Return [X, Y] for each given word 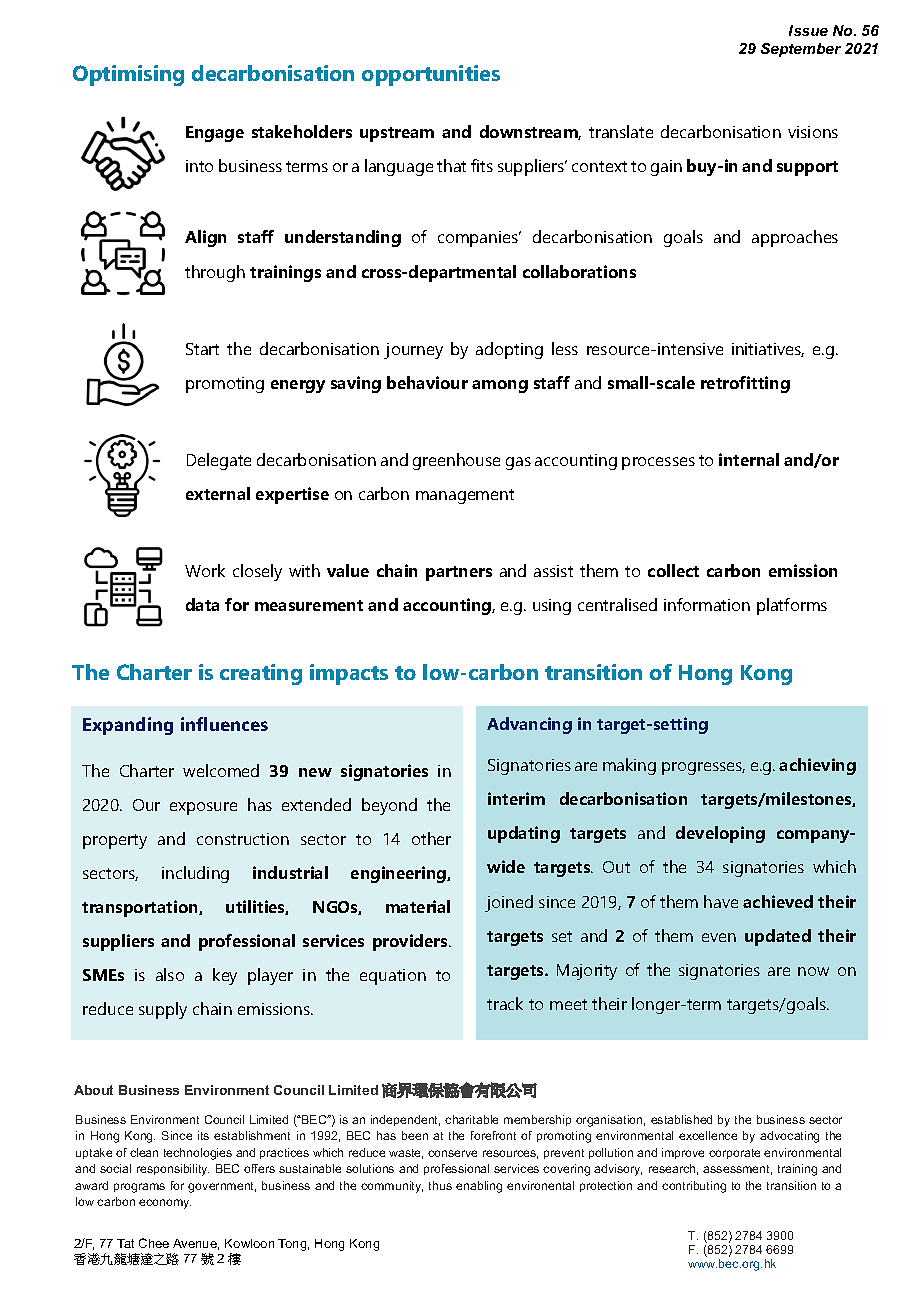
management [465, 496]
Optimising [128, 75]
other [431, 838]
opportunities [431, 75]
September [801, 50]
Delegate [219, 461]
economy [165, 1204]
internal [749, 459]
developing [720, 834]
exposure [203, 808]
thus [440, 1185]
